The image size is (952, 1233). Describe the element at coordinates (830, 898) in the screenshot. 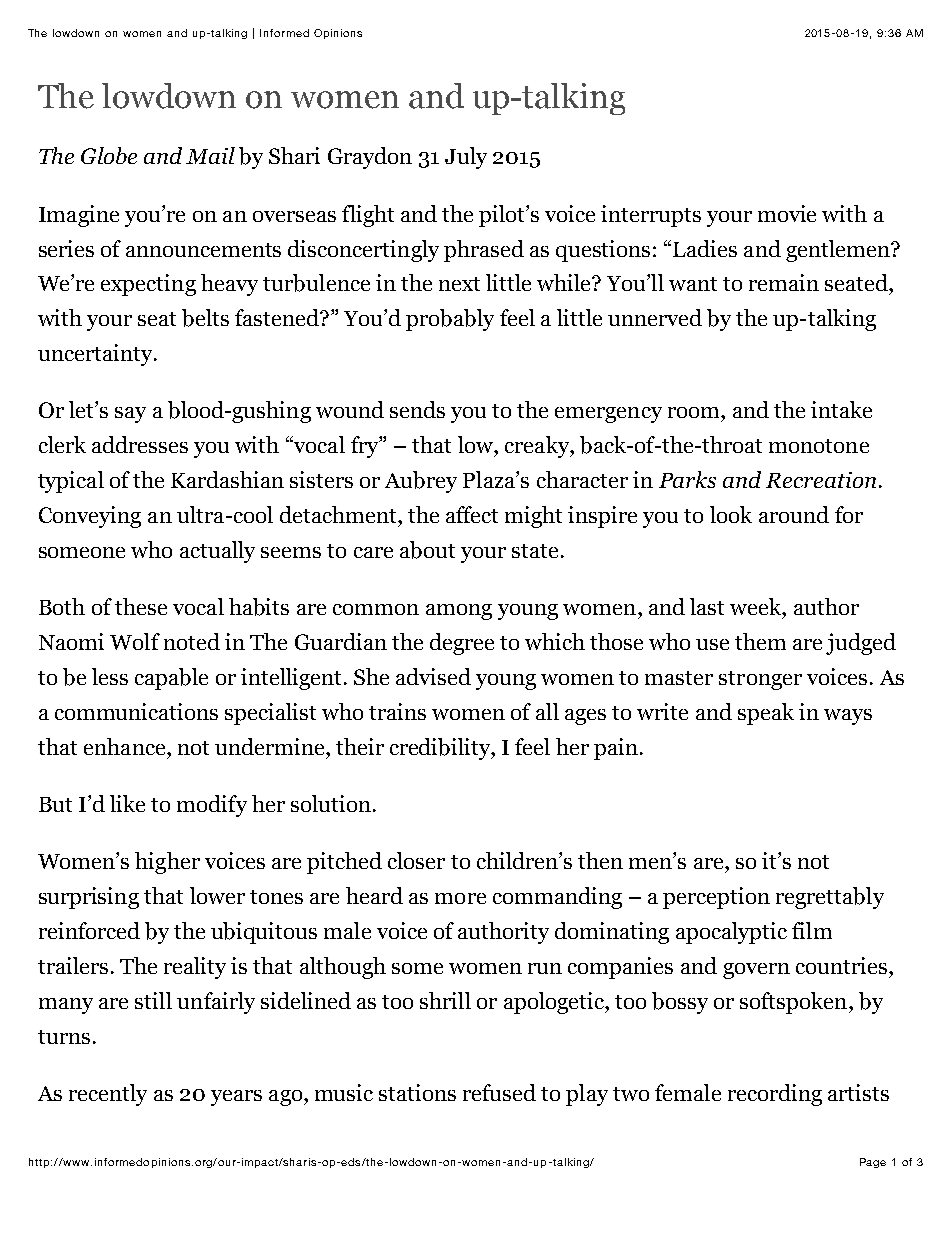

I see `regrettably` at that location.
